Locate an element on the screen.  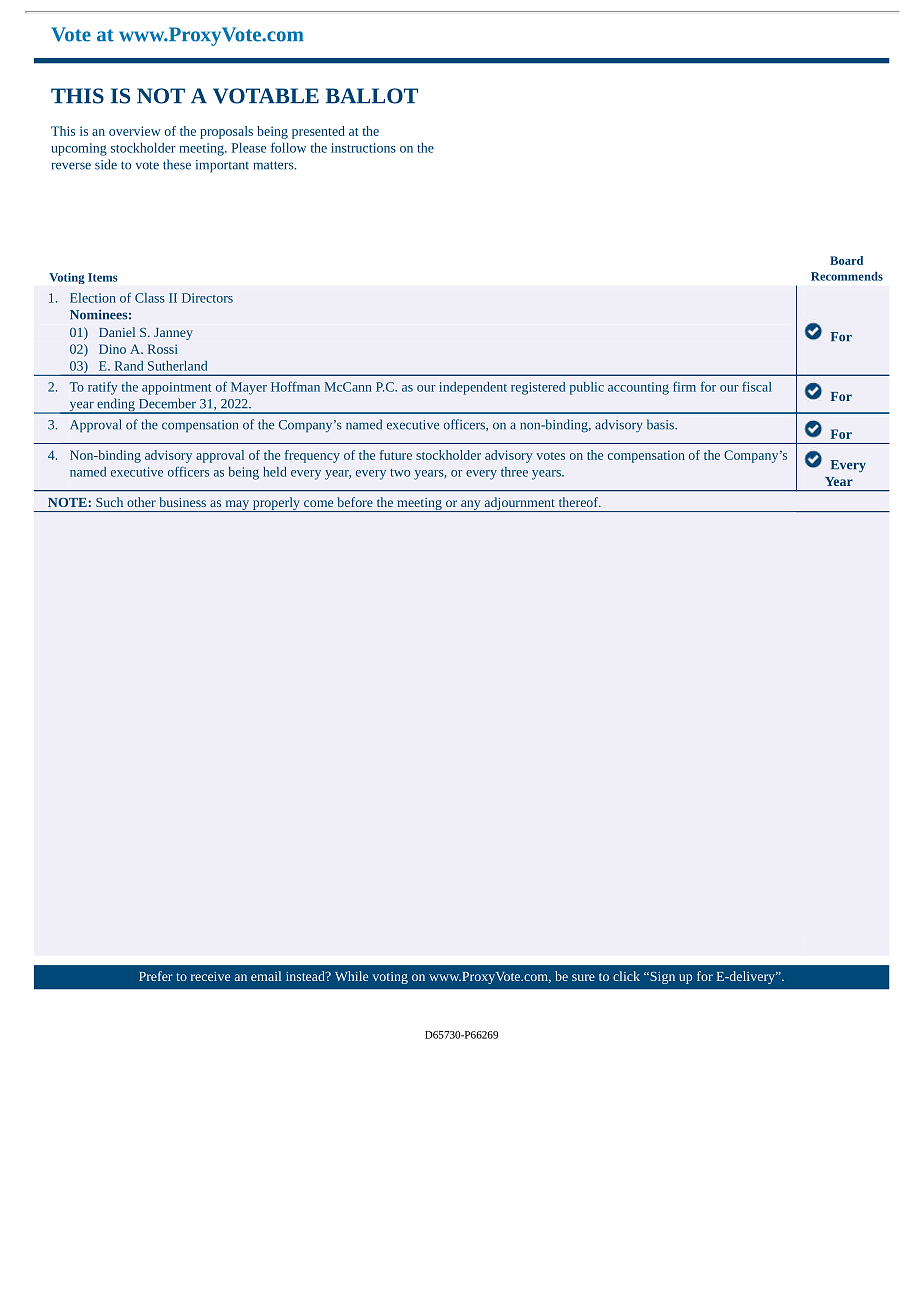
adjournment is located at coordinates (519, 504).
